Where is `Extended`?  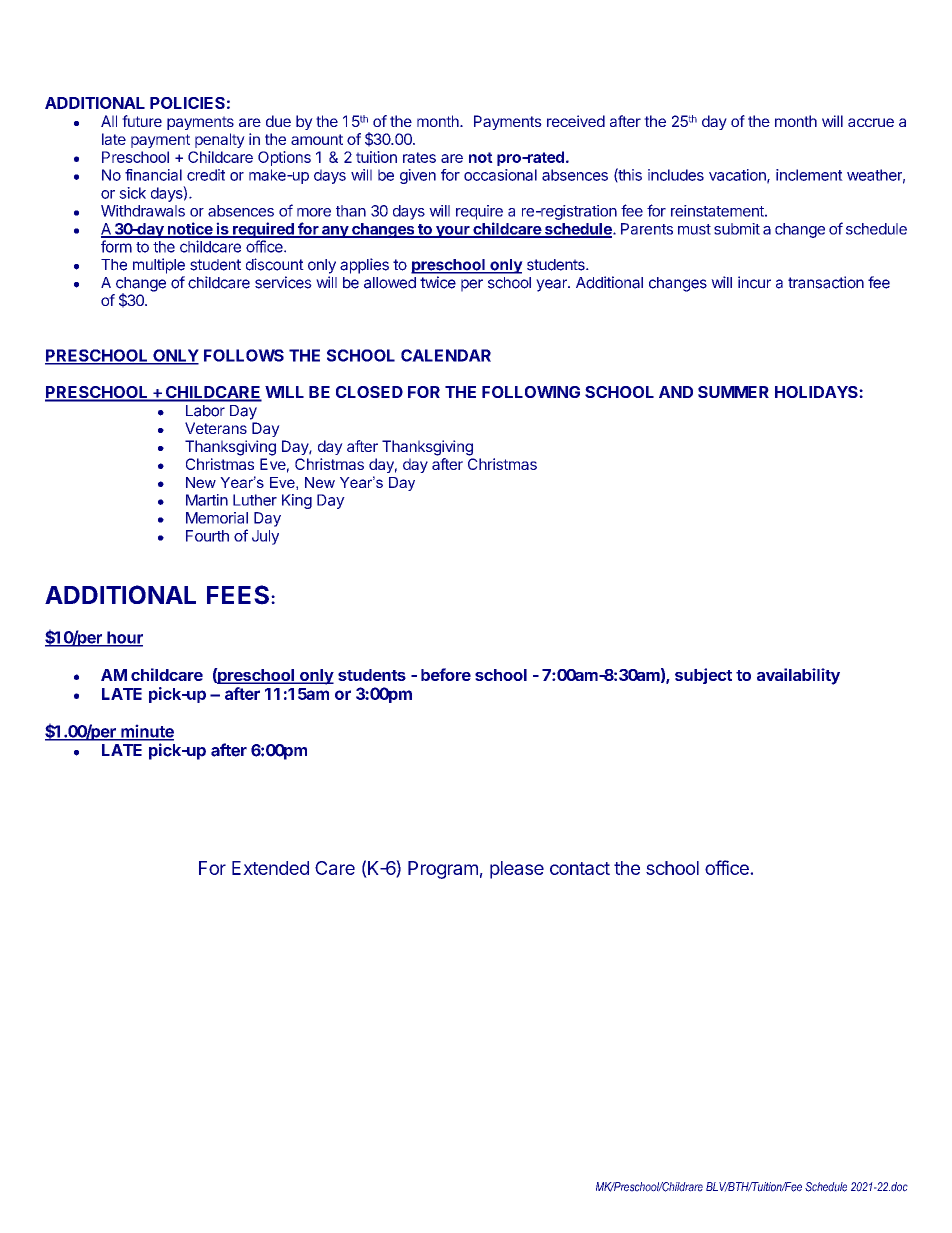 Extended is located at coordinates (270, 868).
